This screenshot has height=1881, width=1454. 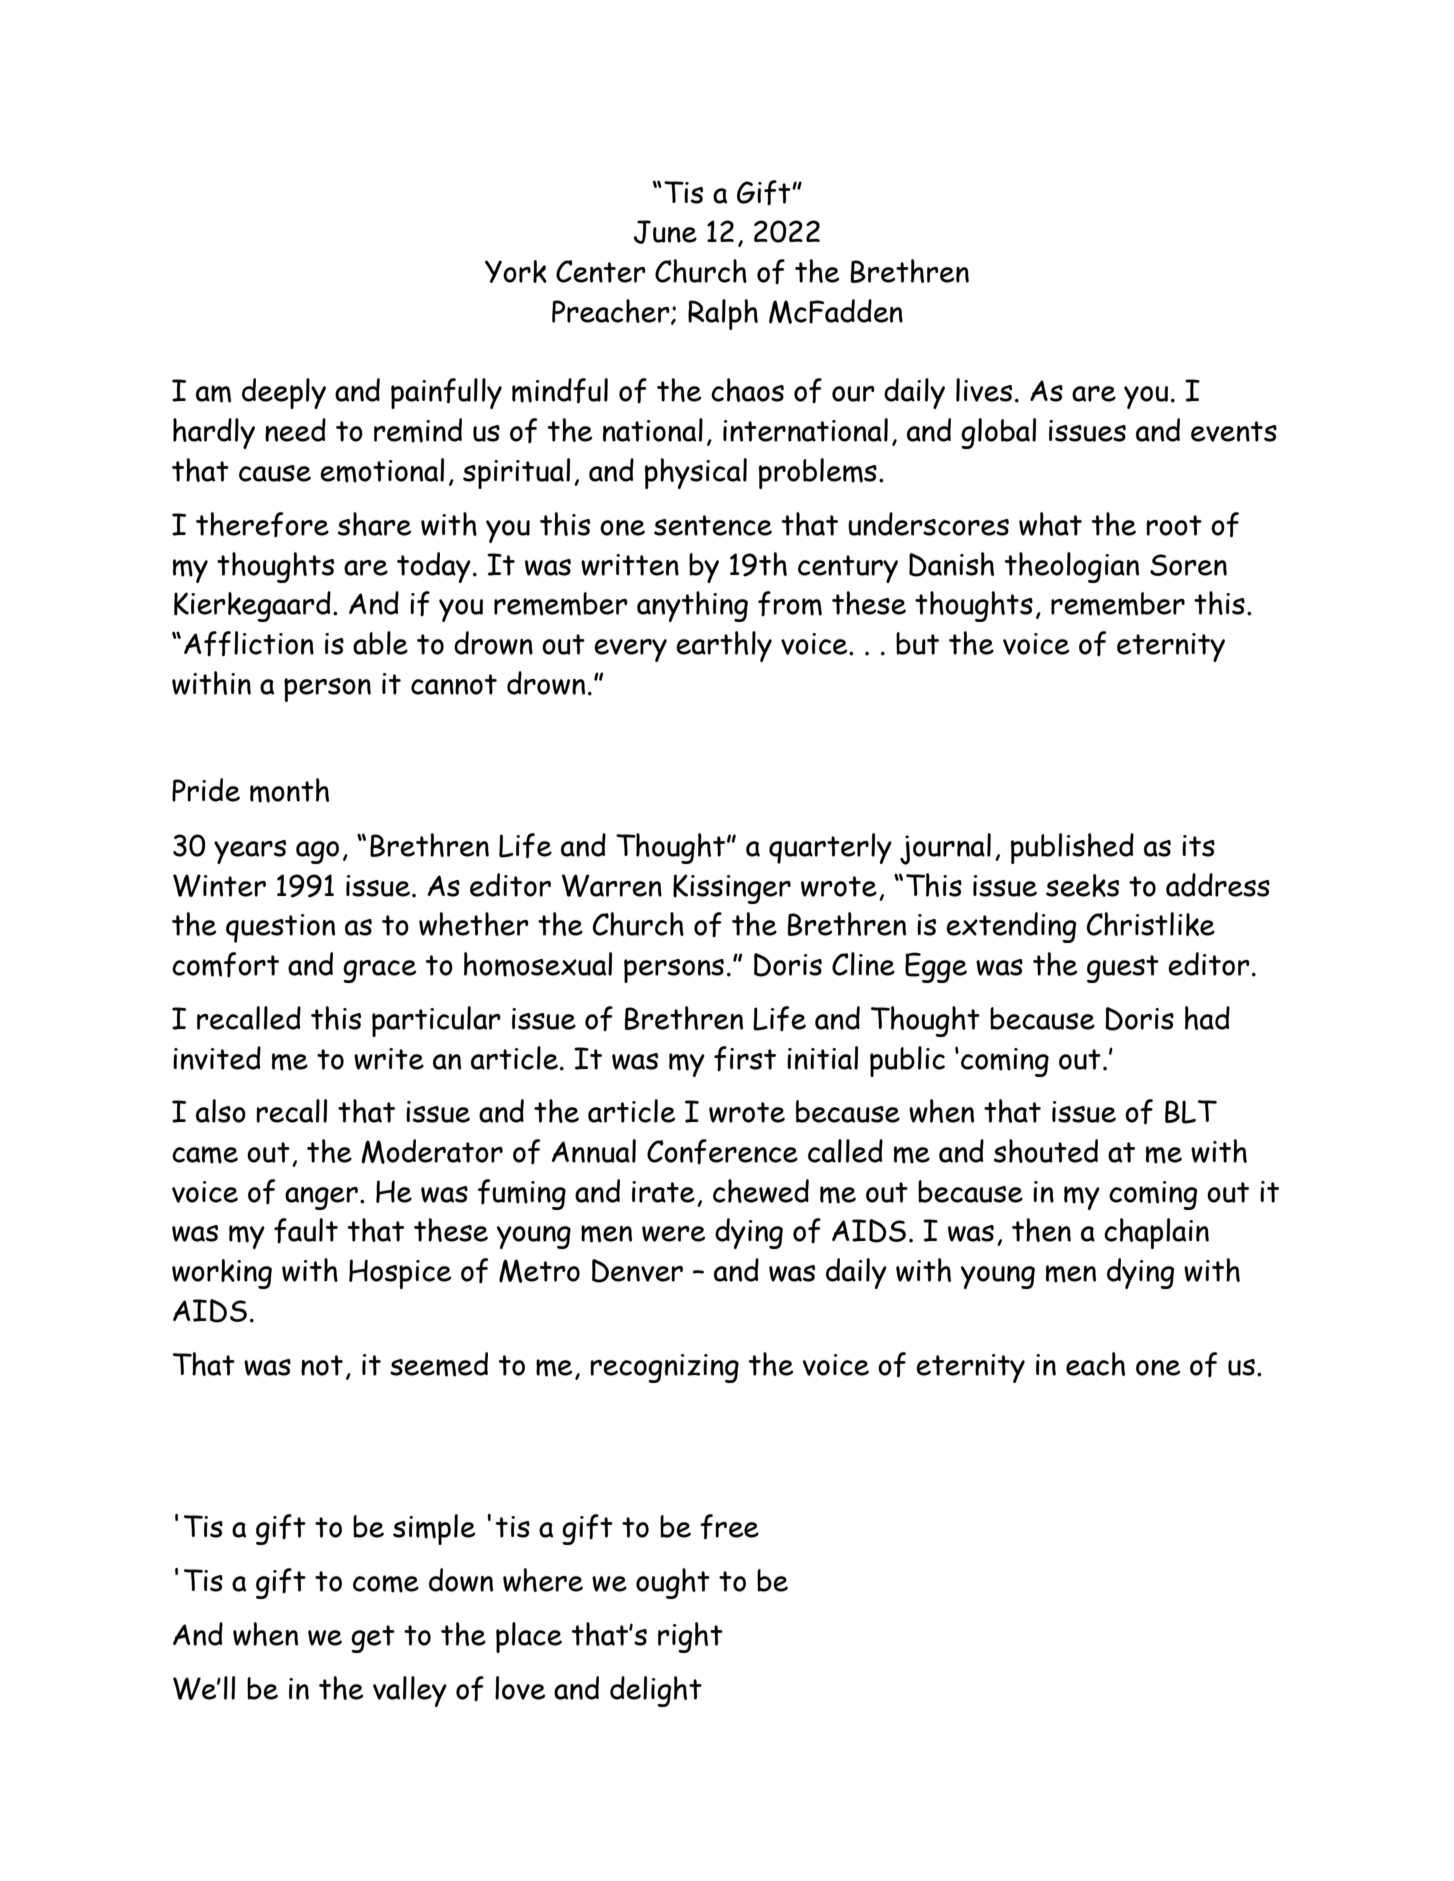 What do you see at coordinates (984, 390) in the screenshot?
I see `lives` at bounding box center [984, 390].
